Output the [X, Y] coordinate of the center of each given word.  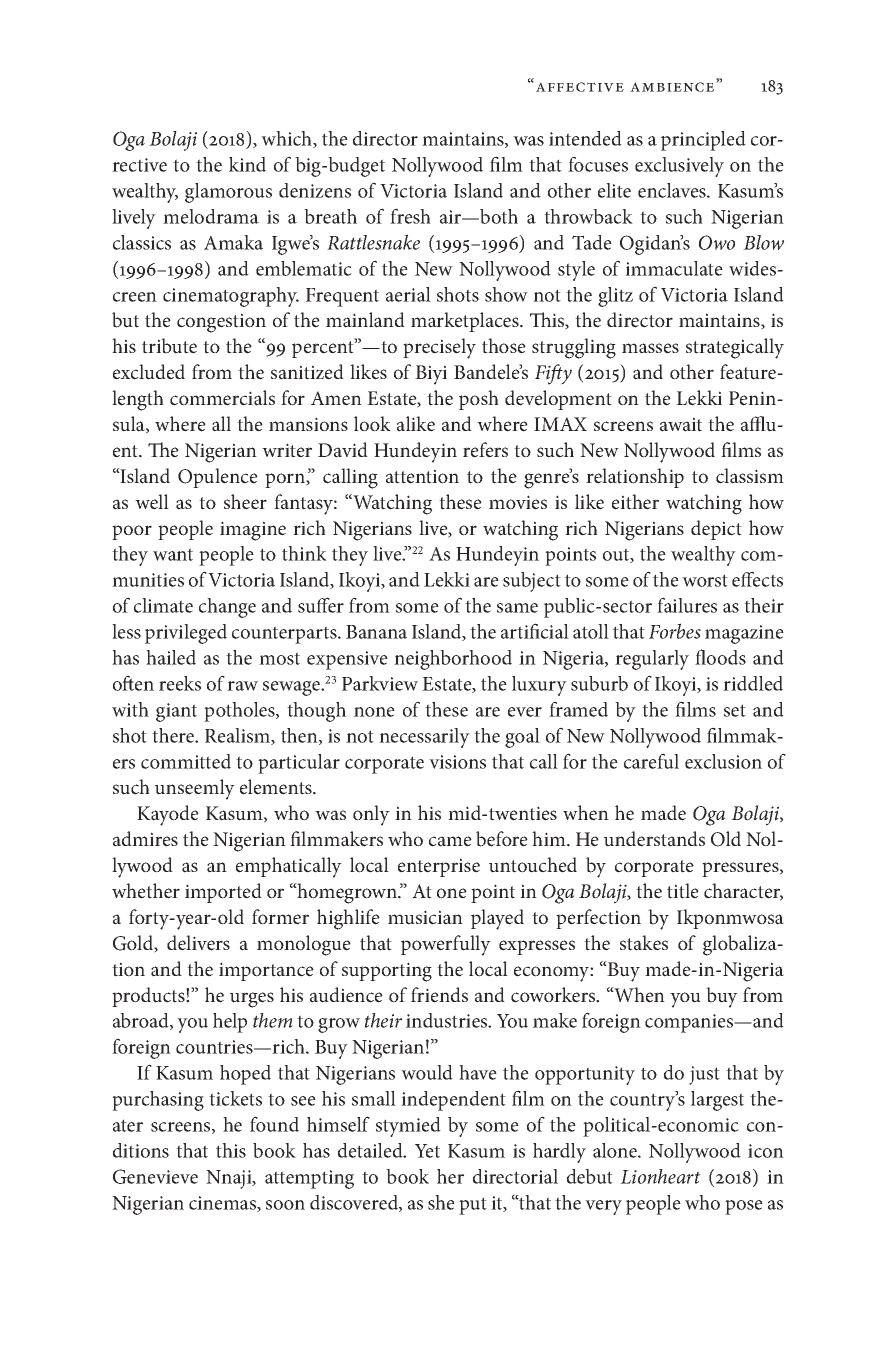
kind [247, 164]
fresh [410, 216]
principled [703, 141]
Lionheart [660, 1176]
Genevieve [155, 1176]
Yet [427, 1151]
